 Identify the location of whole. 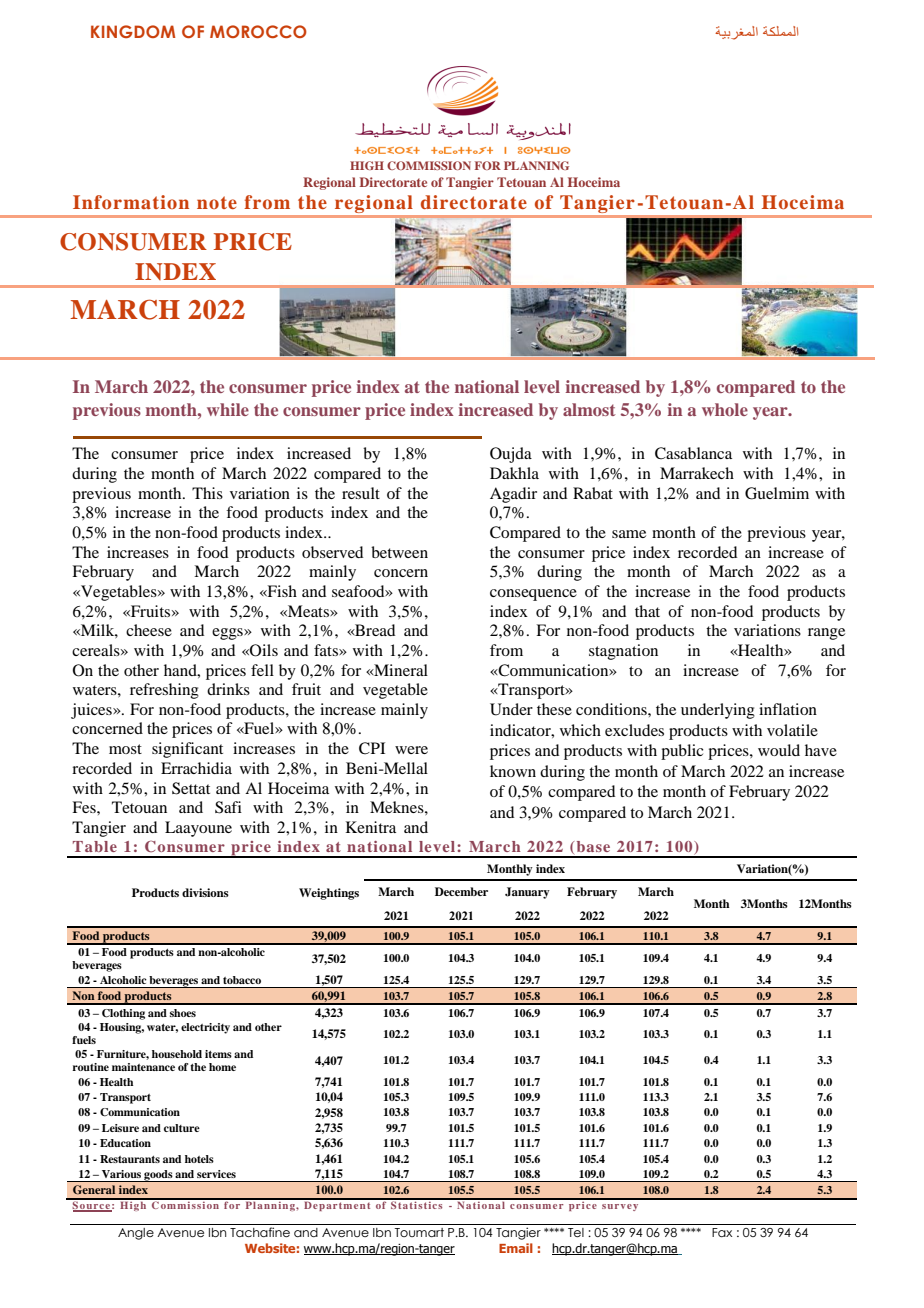
(725, 409).
